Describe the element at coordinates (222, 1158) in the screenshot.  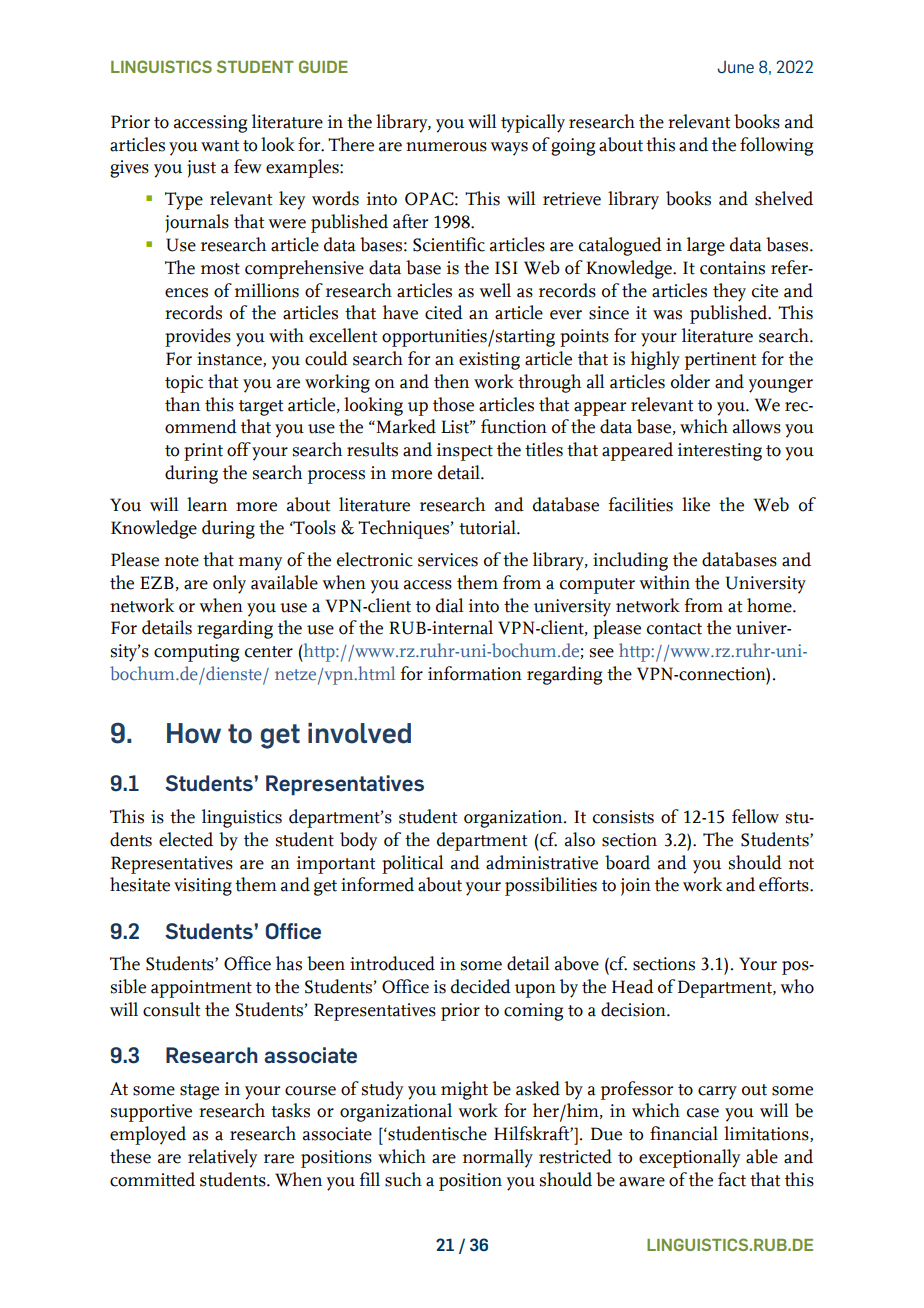
I see `relatively` at that location.
